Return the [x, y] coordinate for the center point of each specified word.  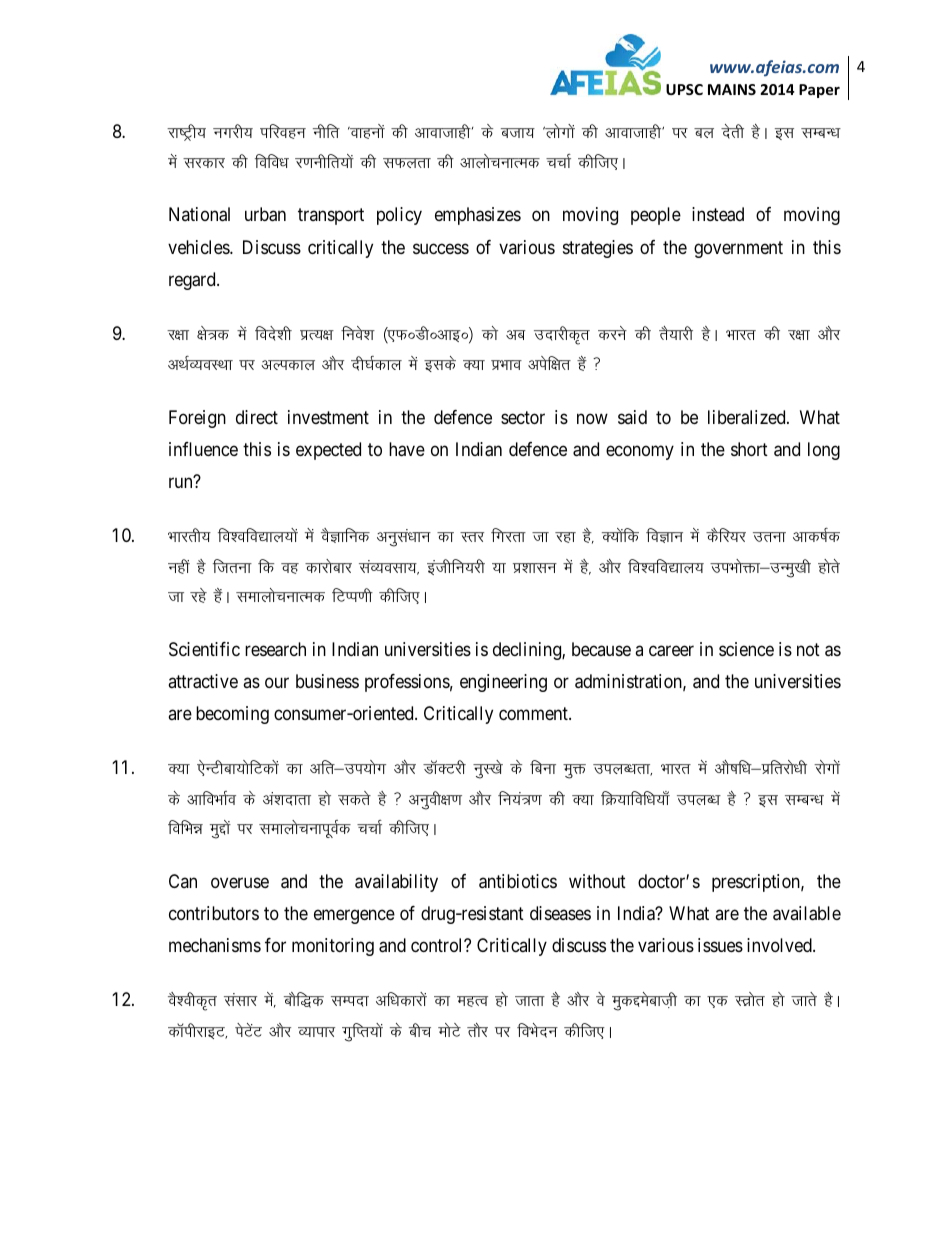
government [738, 249]
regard [193, 281]
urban [265, 214]
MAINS [732, 89]
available [807, 913]
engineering [503, 683]
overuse [240, 882]
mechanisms [215, 945]
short [749, 449]
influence [203, 449]
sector [523, 417]
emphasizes [478, 216]
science [746, 649]
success [441, 248]
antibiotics [518, 881]
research [275, 649]
